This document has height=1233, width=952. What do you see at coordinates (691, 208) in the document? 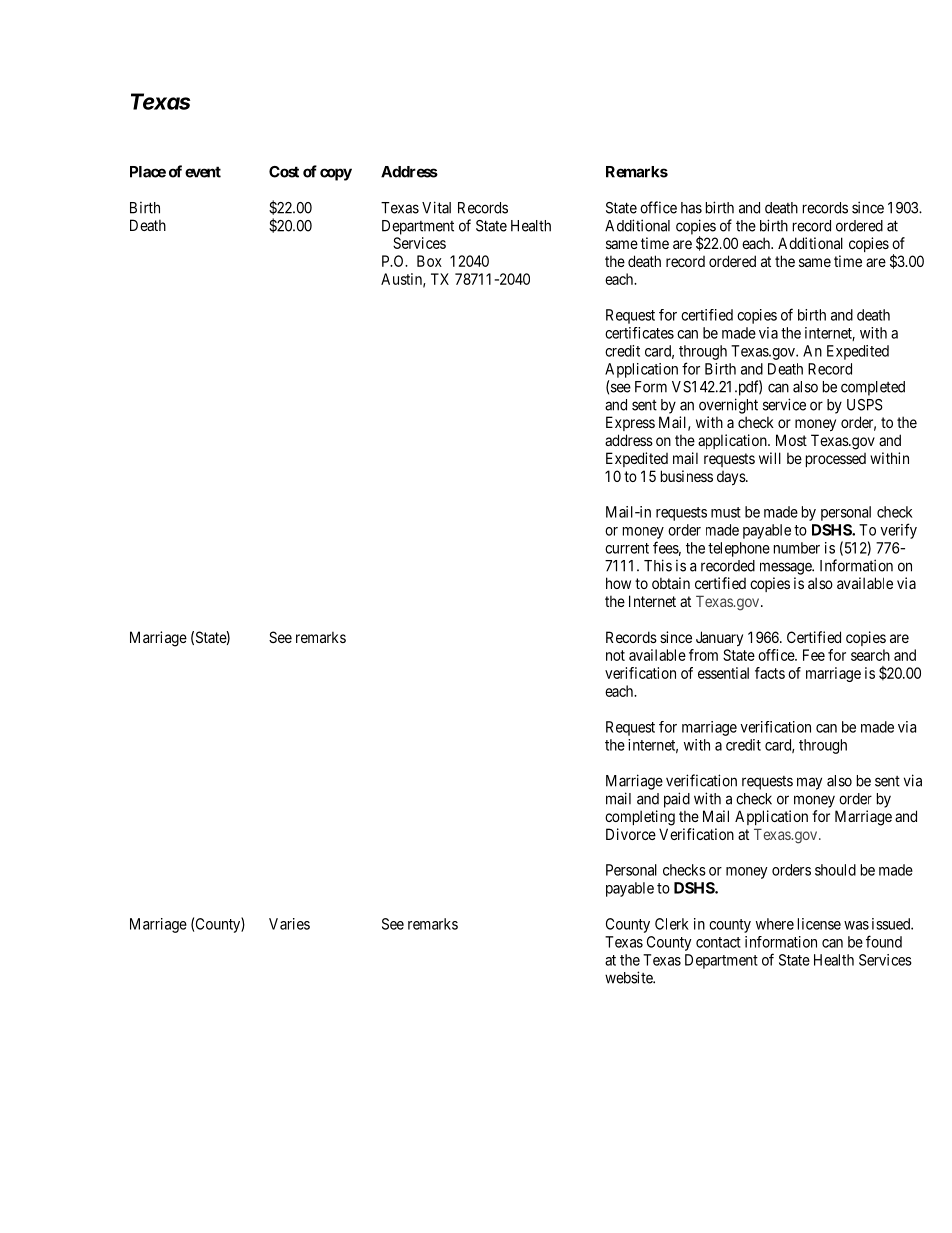
I see `has` at bounding box center [691, 208].
